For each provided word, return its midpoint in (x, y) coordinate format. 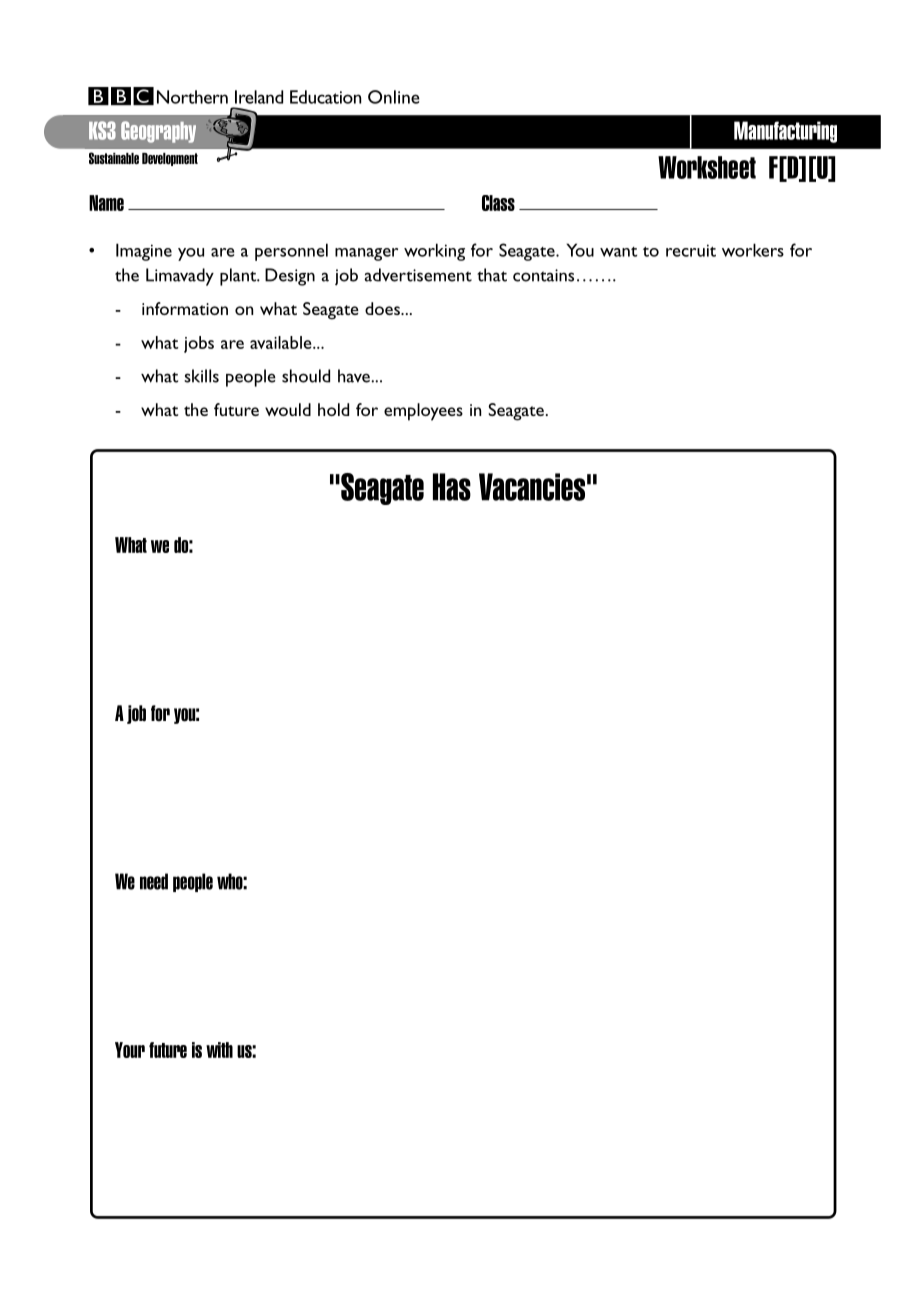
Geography (158, 132)
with (219, 1050)
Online (394, 97)
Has (452, 487)
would (288, 409)
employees (423, 412)
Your (130, 1050)
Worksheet (707, 167)
